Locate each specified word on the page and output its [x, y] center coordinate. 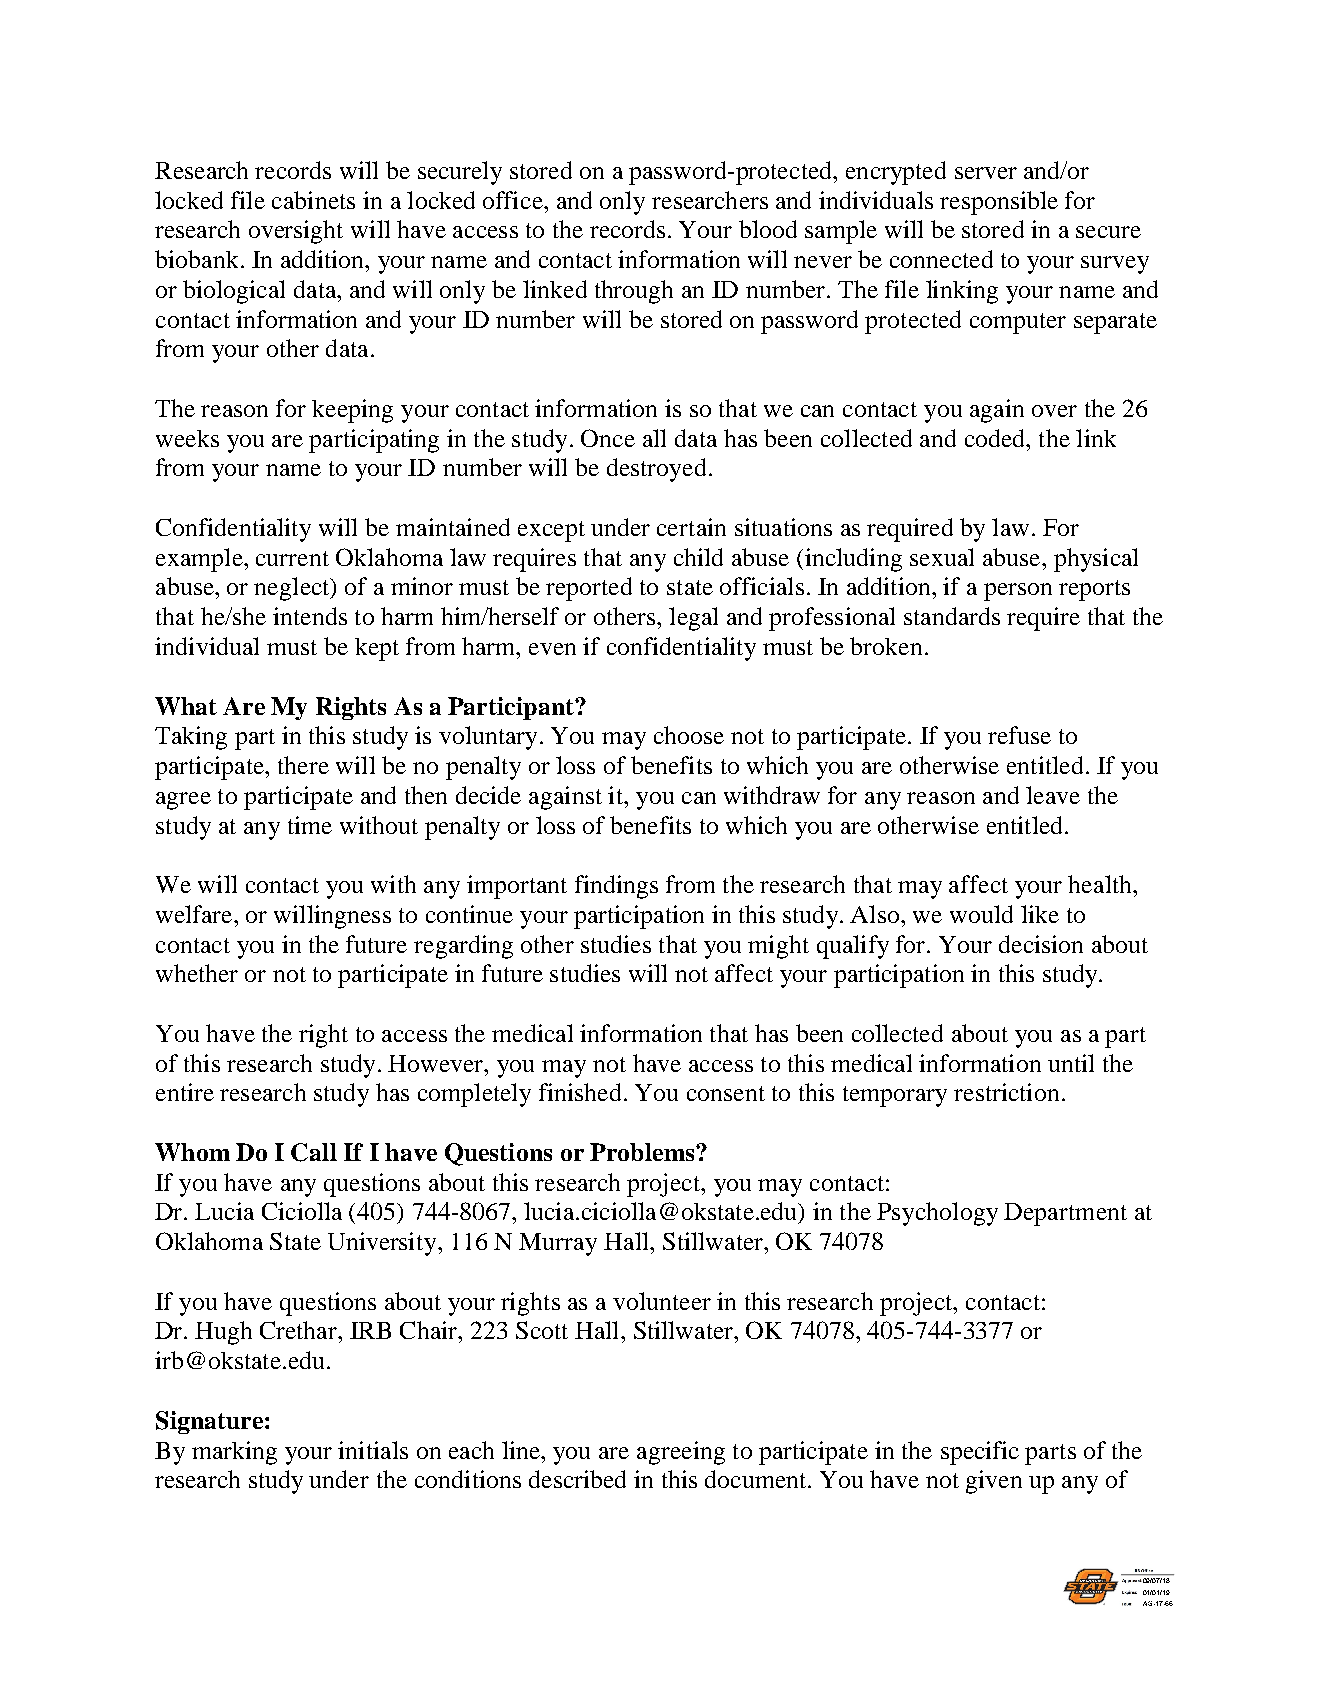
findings [616, 887]
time [310, 825]
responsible [999, 203]
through [634, 292]
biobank [196, 259]
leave [1053, 795]
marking [234, 1453]
